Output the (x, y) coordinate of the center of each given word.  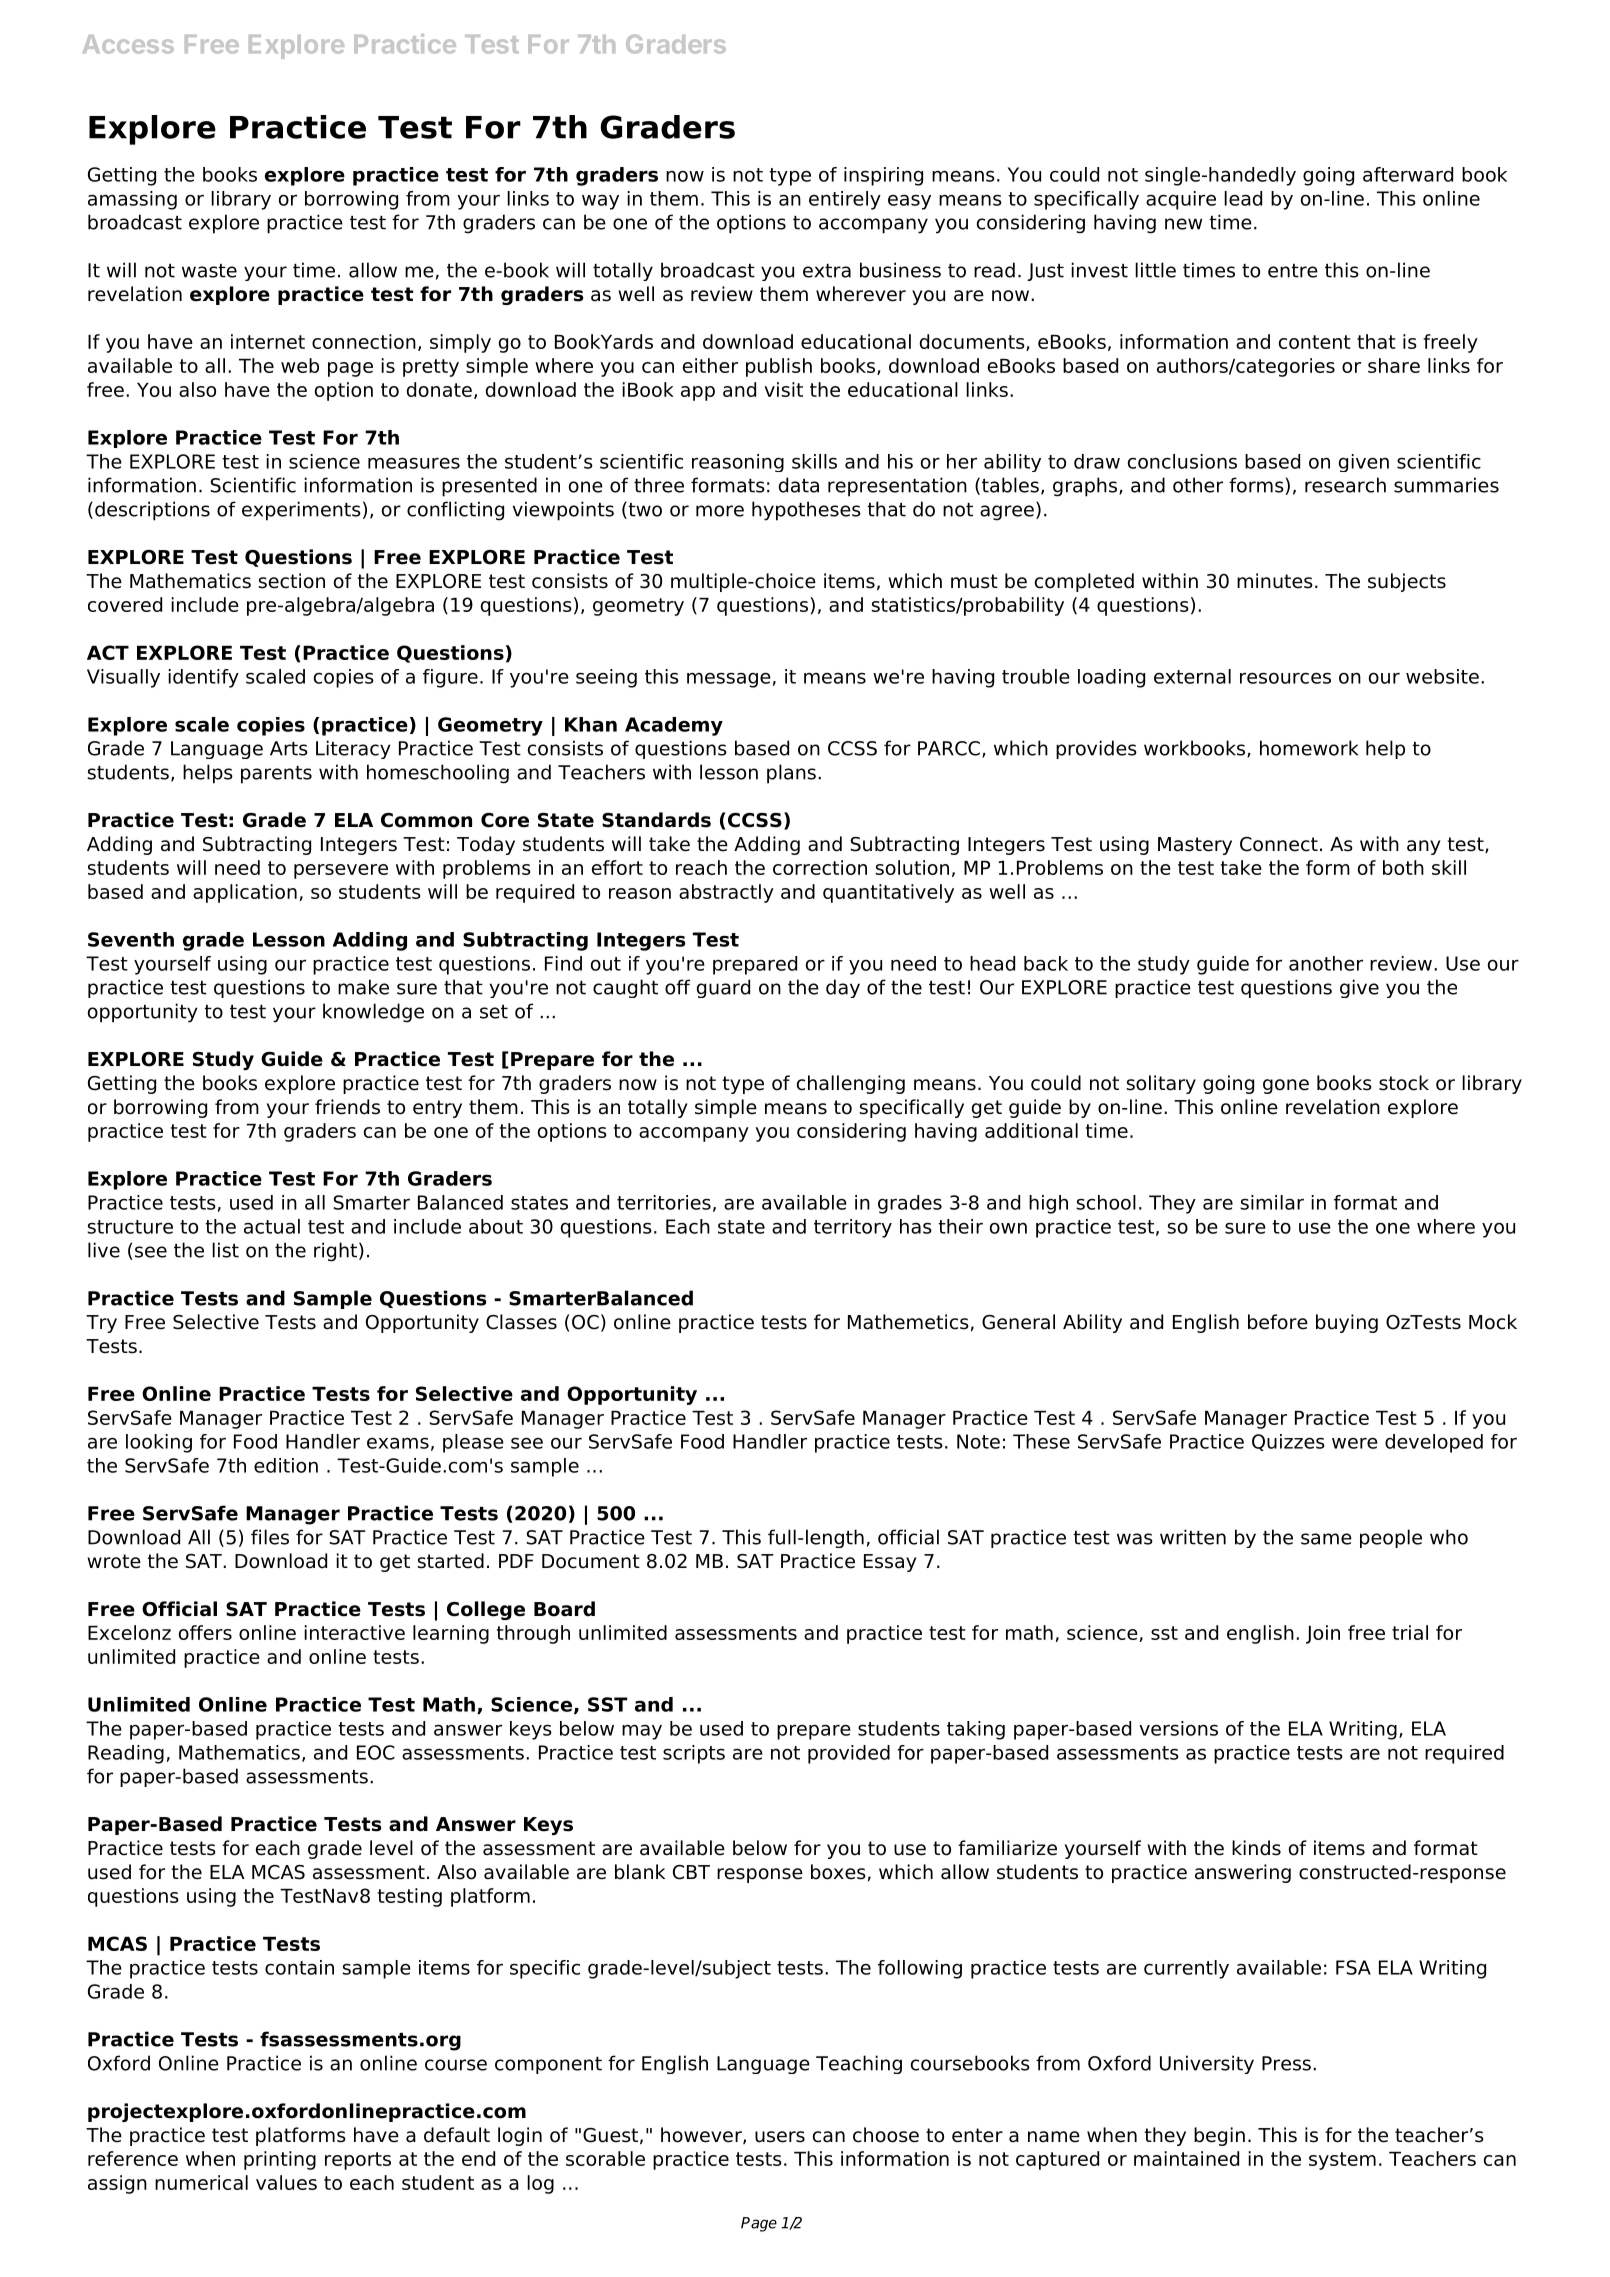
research (1345, 485)
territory (853, 1228)
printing (280, 2160)
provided (849, 1754)
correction (820, 867)
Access (128, 44)
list (225, 1250)
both (1403, 867)
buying (1347, 1323)
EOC (376, 1752)
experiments (301, 511)
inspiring (883, 176)
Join (1323, 1634)
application (245, 893)
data (799, 485)
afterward (1408, 174)
